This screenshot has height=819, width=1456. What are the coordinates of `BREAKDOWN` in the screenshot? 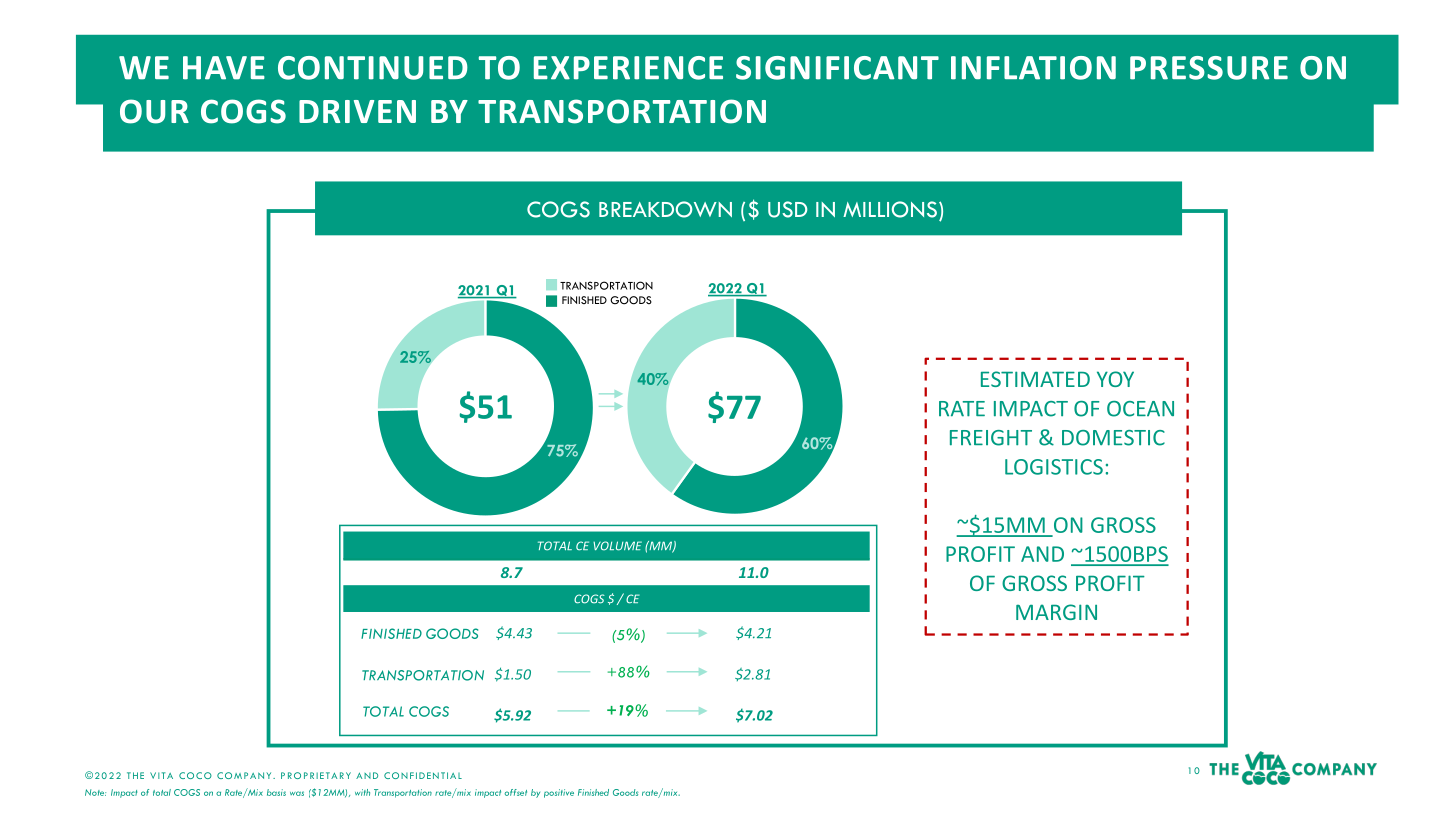 It's located at (665, 209).
